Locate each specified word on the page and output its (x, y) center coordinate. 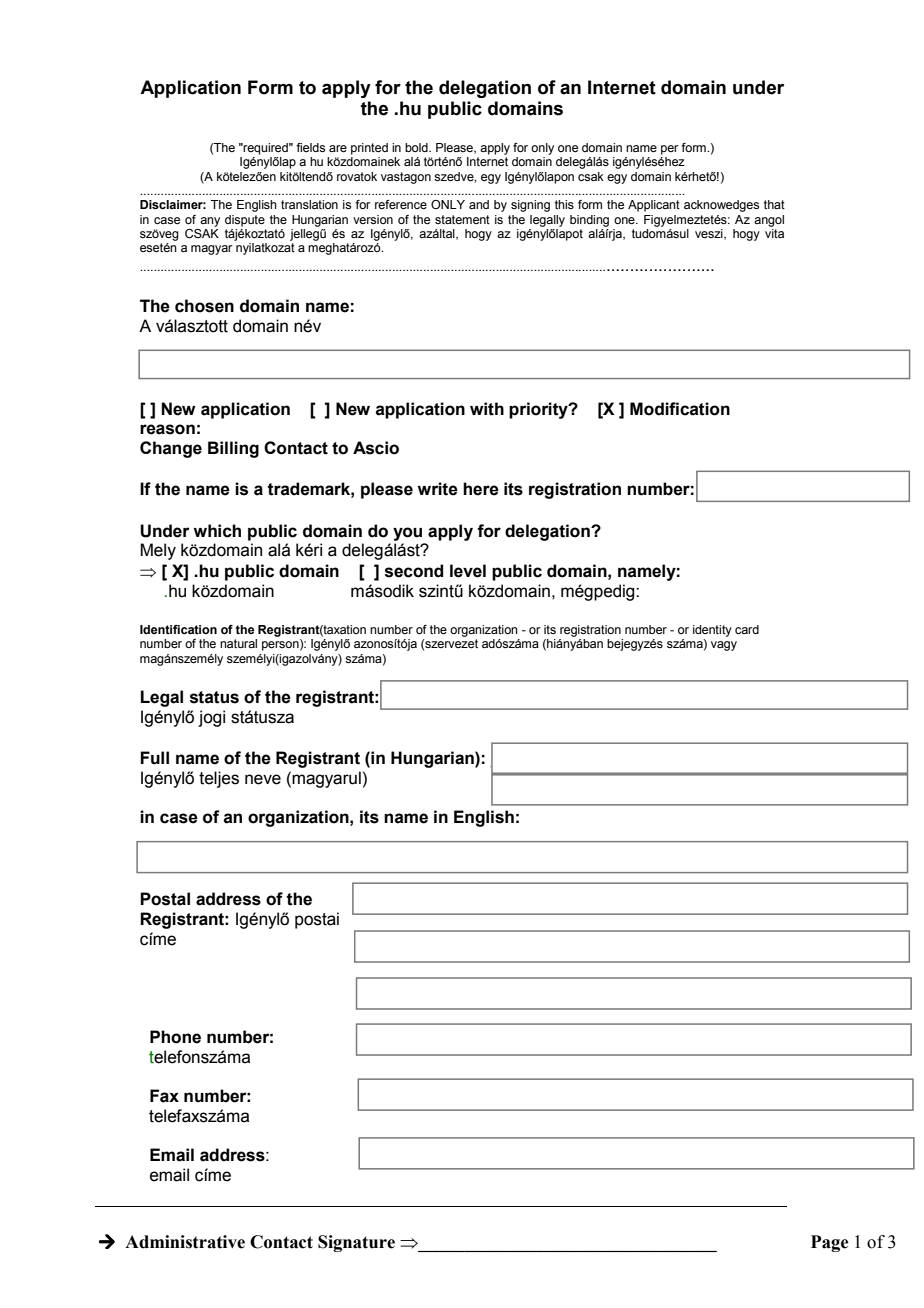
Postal (165, 899)
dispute (245, 221)
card (747, 629)
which (217, 531)
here (481, 489)
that (774, 204)
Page (830, 1243)
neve (263, 779)
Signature (356, 1243)
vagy (724, 646)
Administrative (185, 1242)
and (479, 204)
